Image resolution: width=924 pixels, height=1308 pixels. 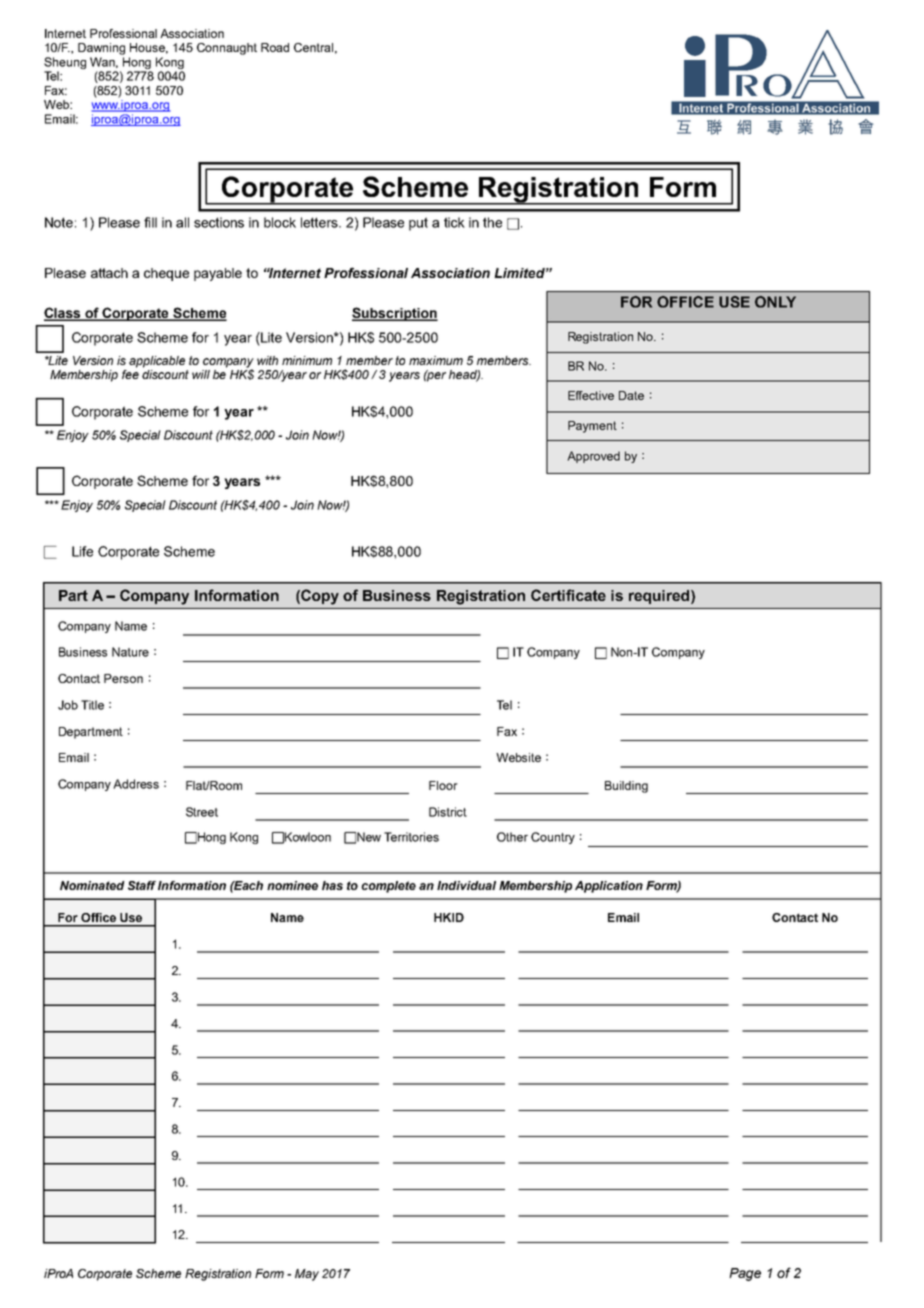 I want to click on Road, so click(x=275, y=47).
